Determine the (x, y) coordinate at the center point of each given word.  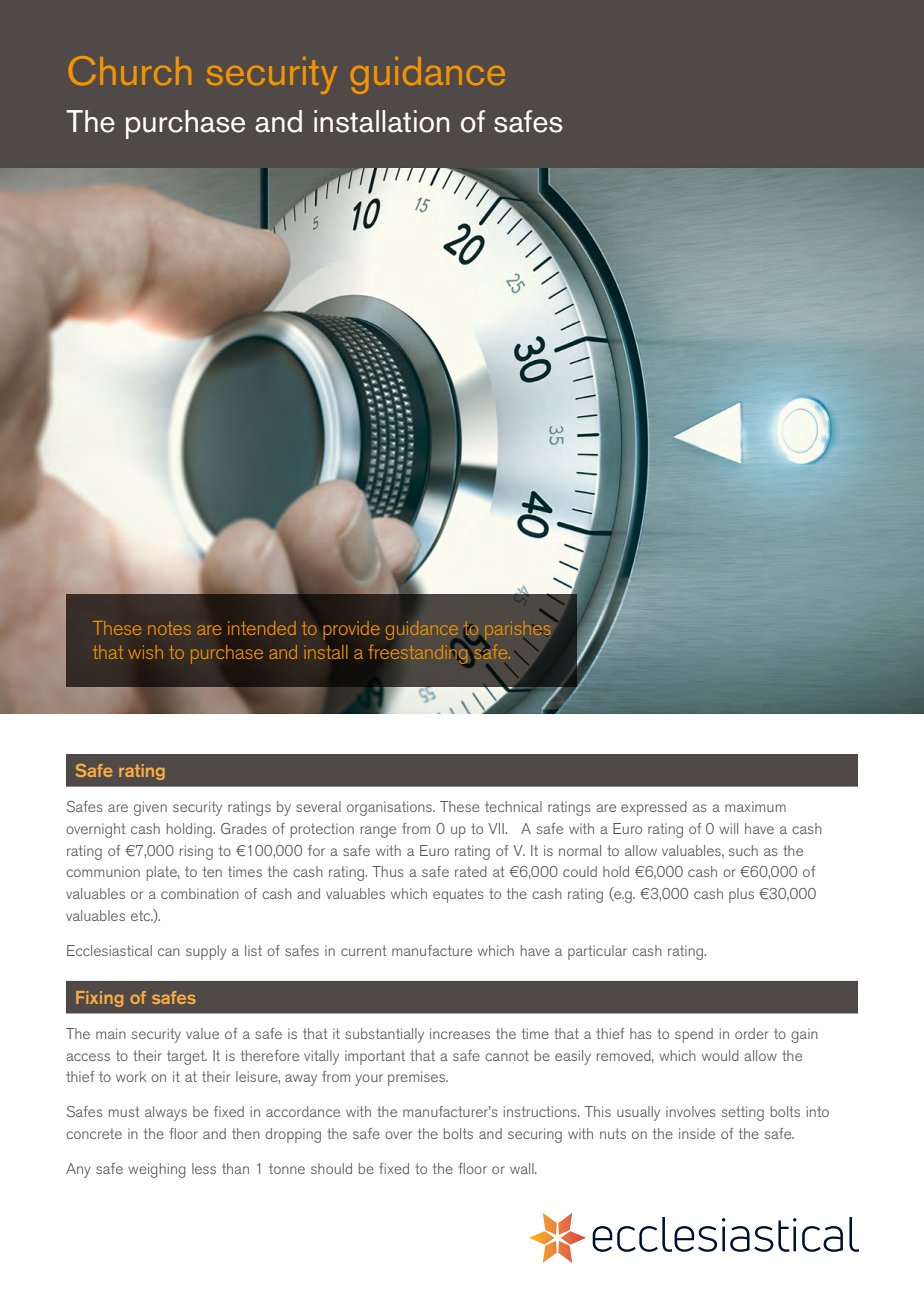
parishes (518, 630)
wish (145, 652)
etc (142, 915)
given (150, 808)
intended (262, 628)
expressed (654, 808)
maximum (755, 806)
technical (513, 806)
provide (351, 630)
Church (130, 70)
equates (458, 895)
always (166, 1113)
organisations (390, 808)
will (728, 828)
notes (169, 628)
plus (741, 895)
